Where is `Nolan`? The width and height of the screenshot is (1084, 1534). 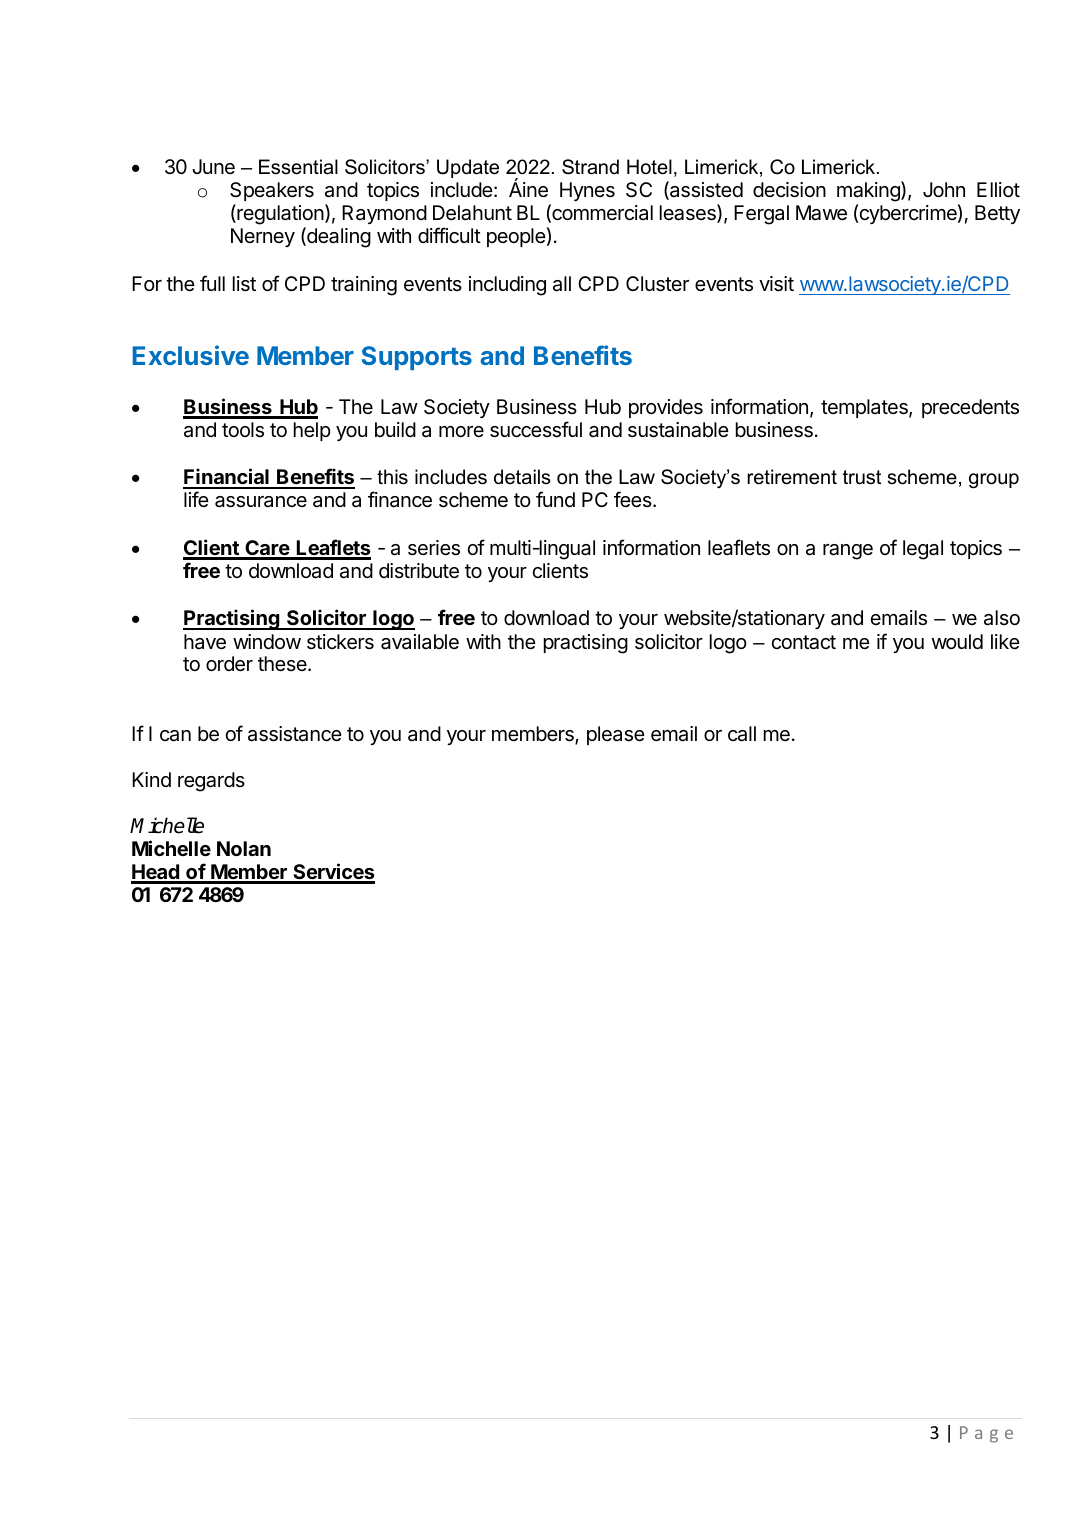
Nolan is located at coordinates (244, 848).
